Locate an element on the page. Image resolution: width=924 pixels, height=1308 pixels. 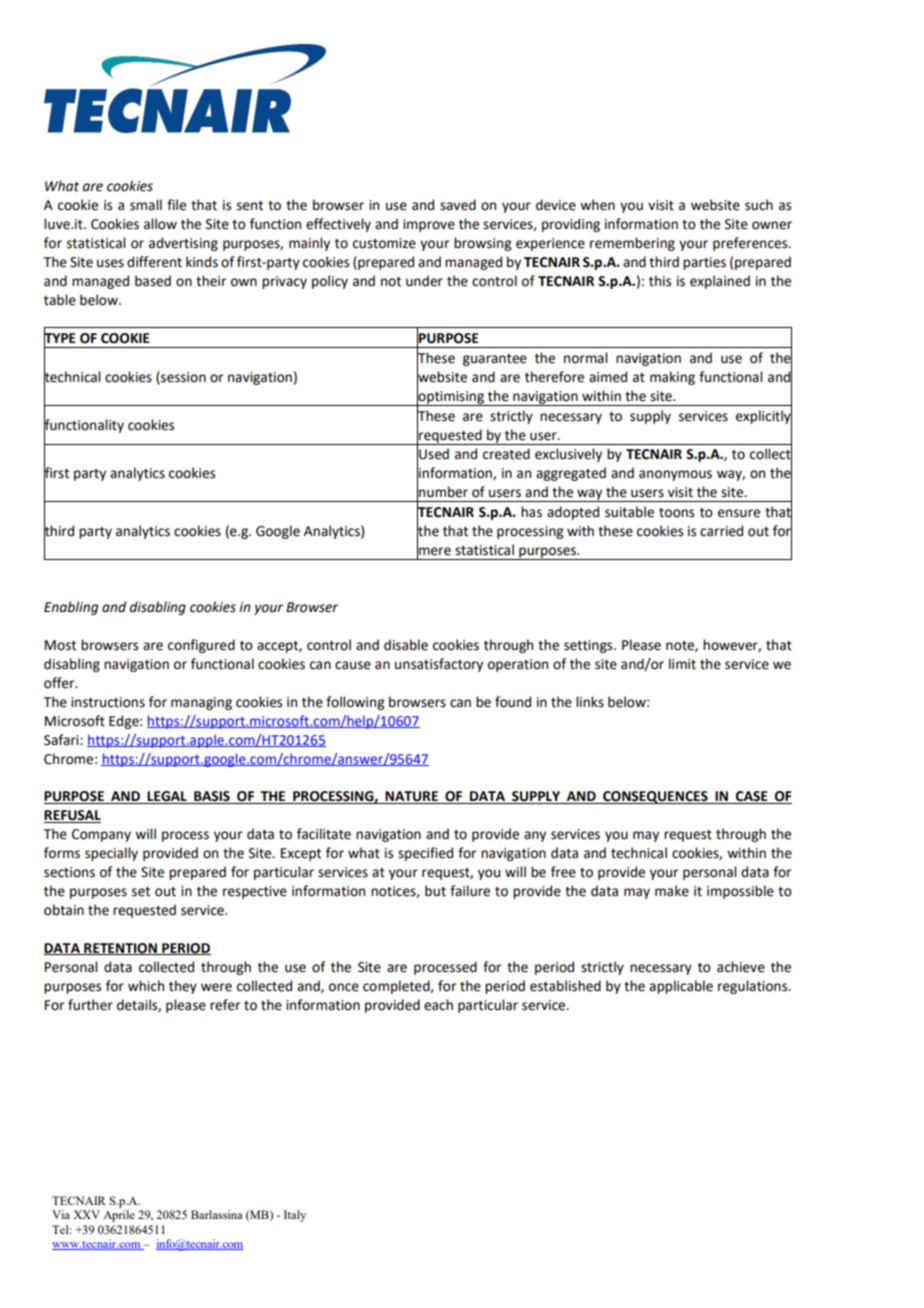
improve is located at coordinates (429, 225).
